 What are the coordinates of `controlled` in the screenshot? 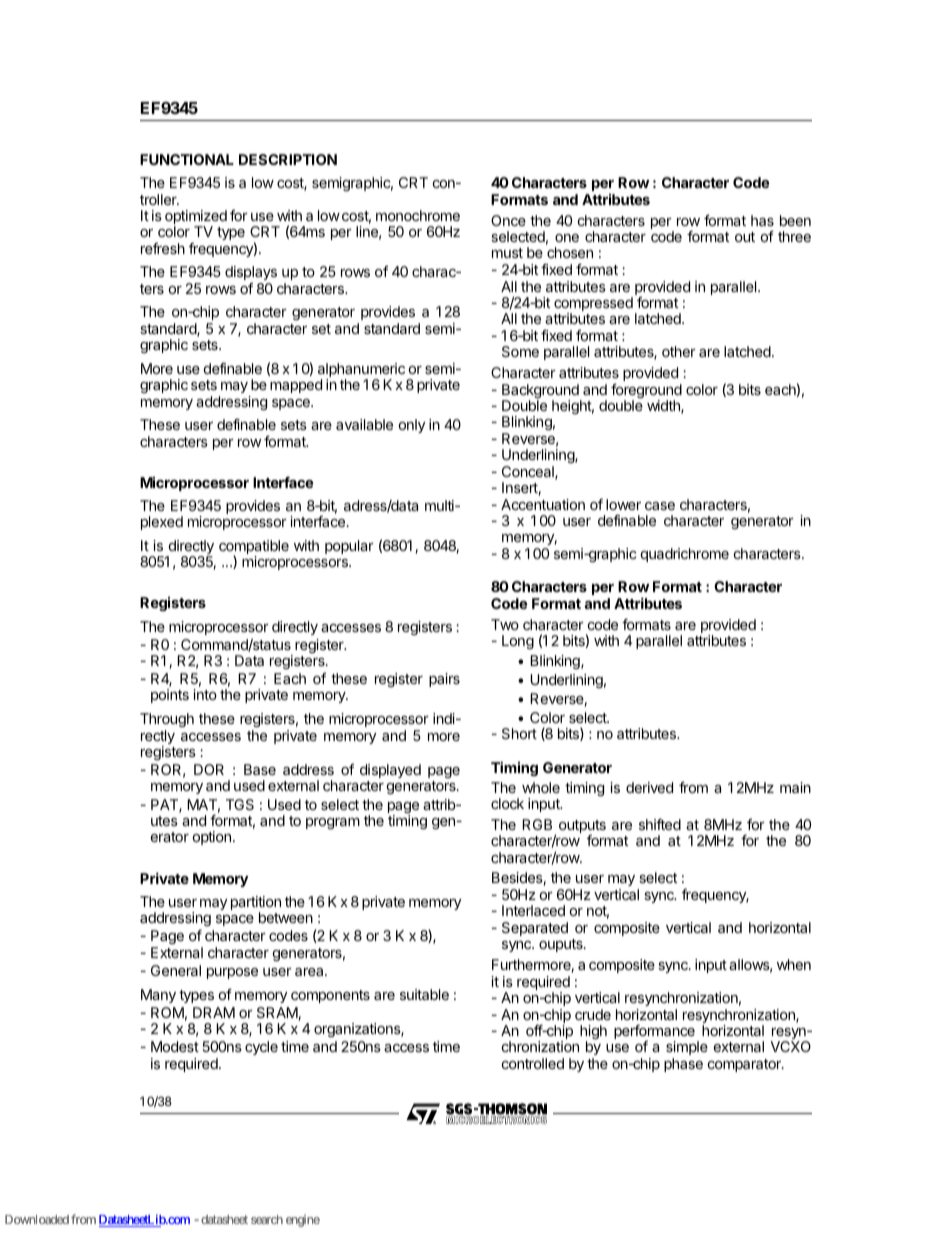 It's located at (533, 1063).
